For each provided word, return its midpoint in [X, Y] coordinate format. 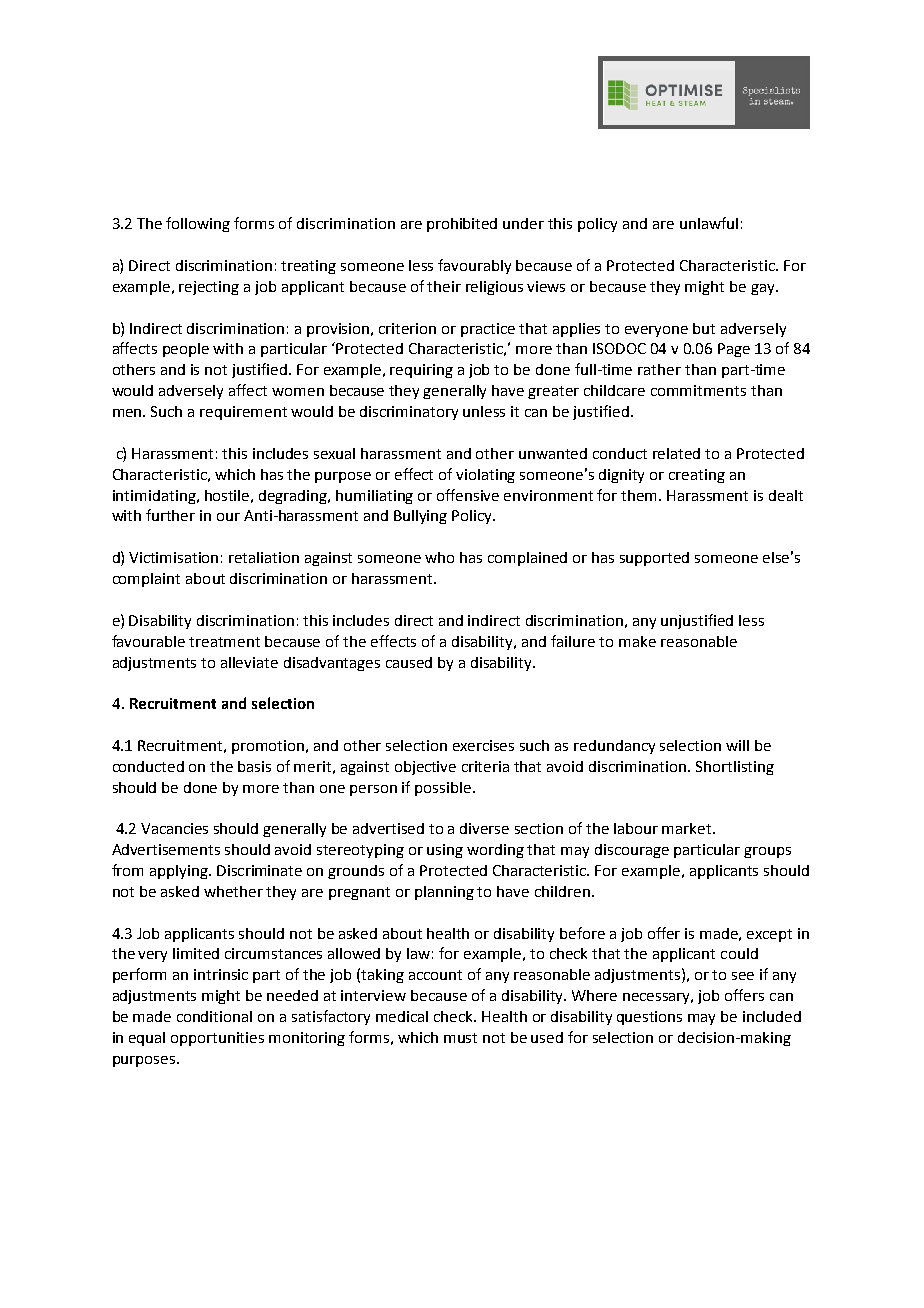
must [460, 1038]
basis [254, 766]
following [198, 224]
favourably [474, 266]
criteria [485, 766]
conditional [214, 1016]
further [170, 515]
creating [697, 476]
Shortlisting [735, 768]
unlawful [709, 223]
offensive [468, 495]
